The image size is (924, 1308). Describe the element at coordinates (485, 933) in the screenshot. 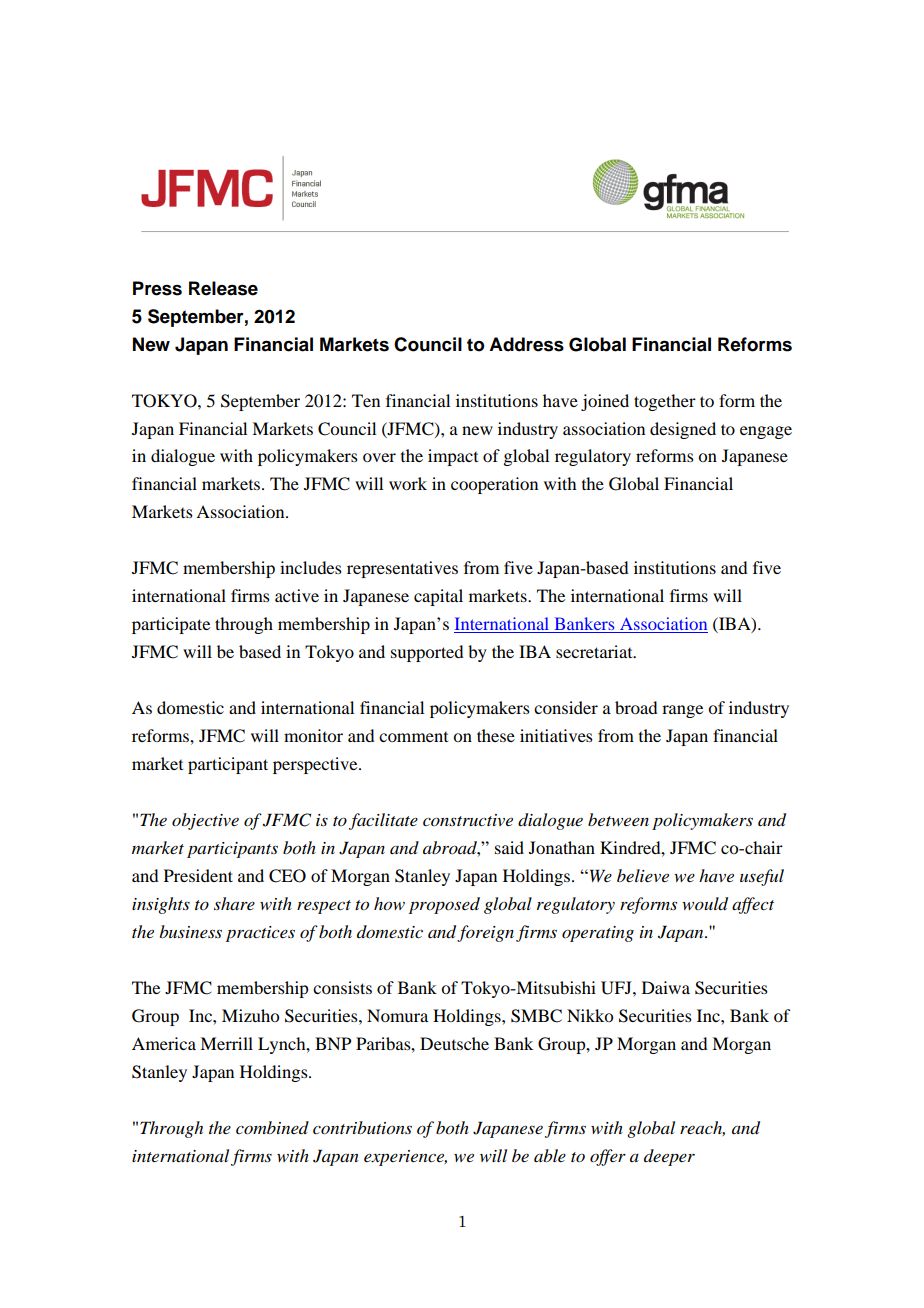

I see `foreign` at that location.
